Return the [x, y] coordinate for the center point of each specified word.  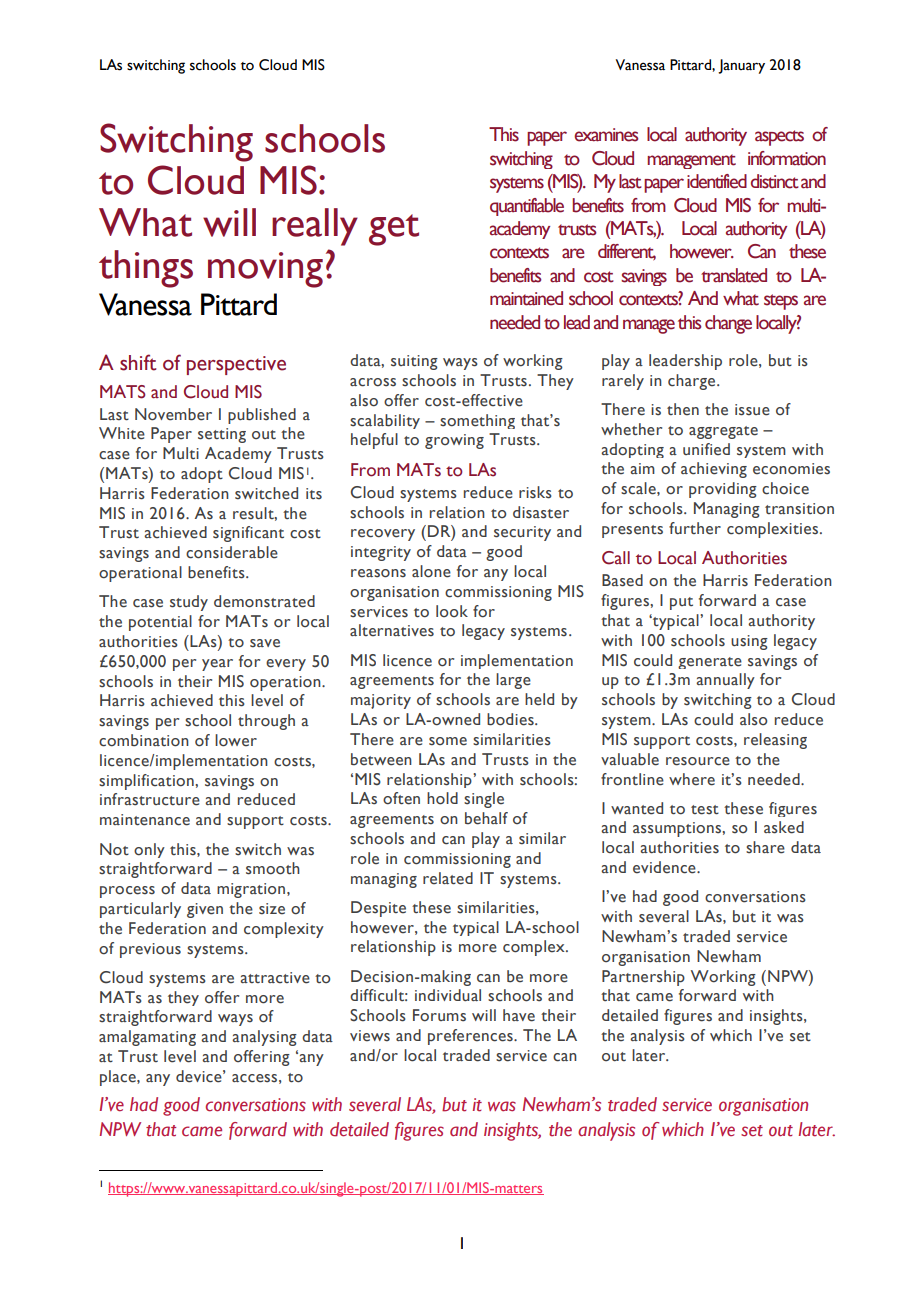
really [315, 227]
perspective [236, 365]
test [705, 810]
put [681, 603]
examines [606, 135]
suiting [414, 362]
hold [442, 798]
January [741, 66]
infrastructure [150, 799]
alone [431, 571]
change [728, 324]
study [189, 603]
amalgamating [147, 1038]
